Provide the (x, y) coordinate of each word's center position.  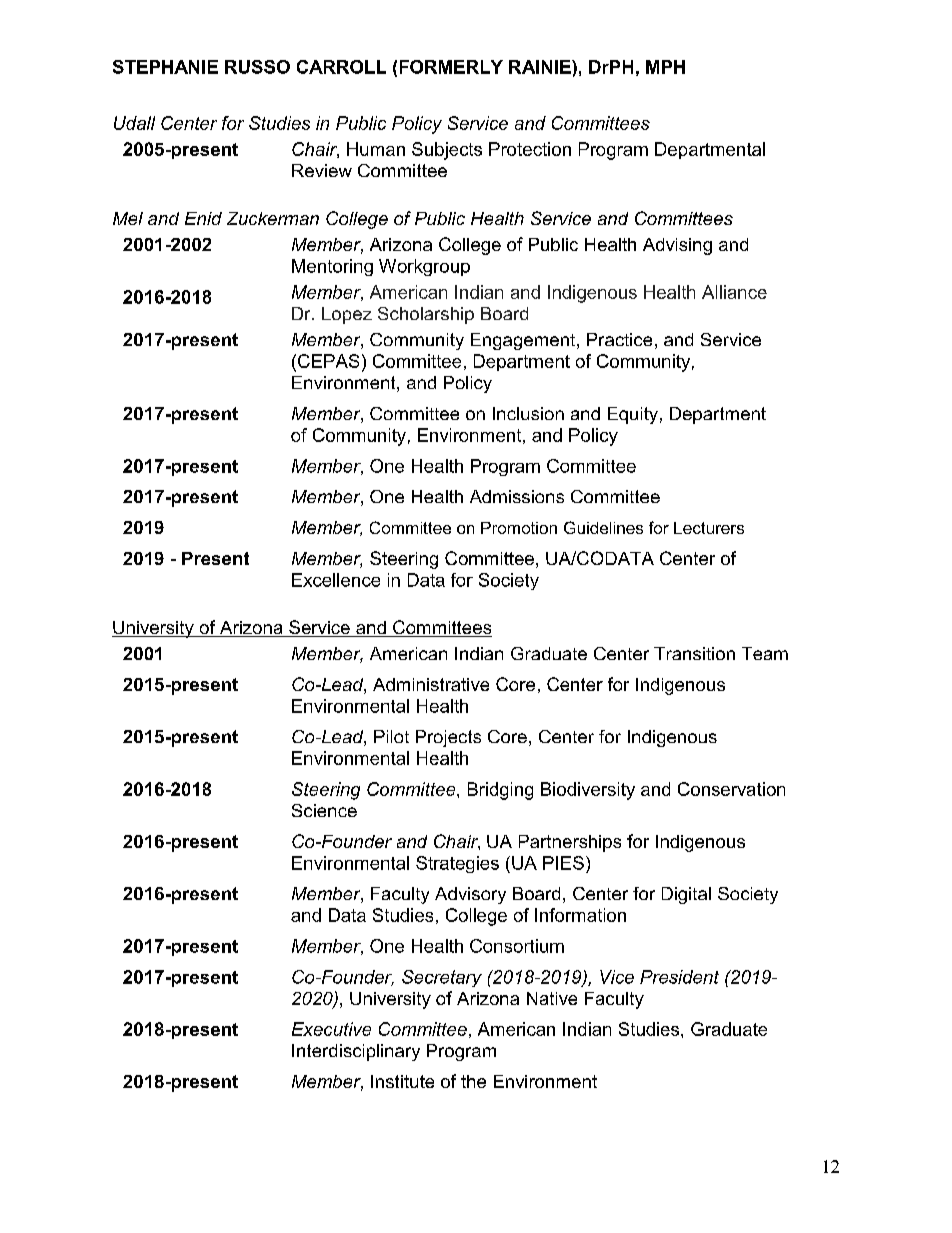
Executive (331, 1029)
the (473, 1081)
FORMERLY (451, 67)
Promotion (519, 528)
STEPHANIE (165, 67)
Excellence (336, 580)
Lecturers (709, 528)
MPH (665, 67)
